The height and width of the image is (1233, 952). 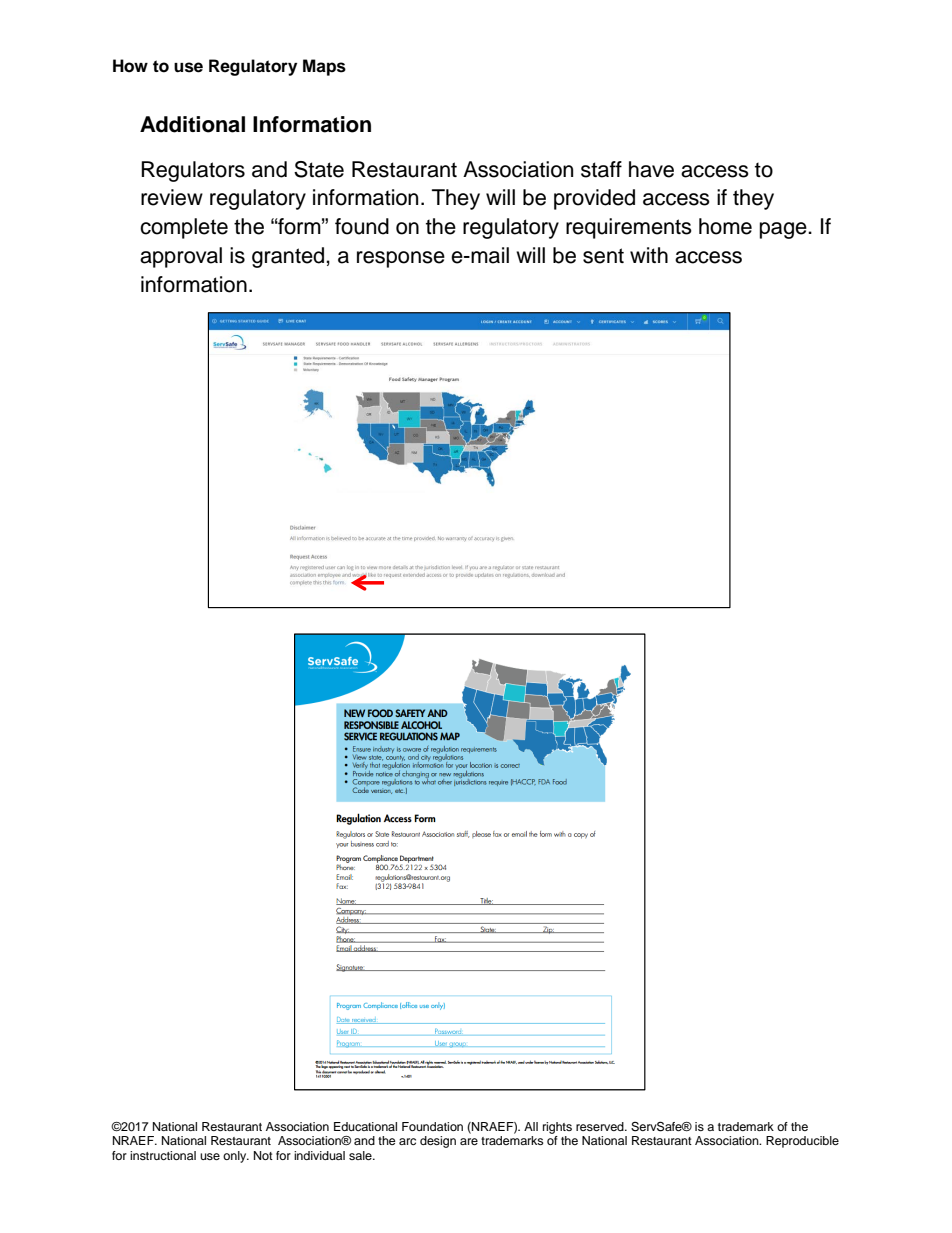 What do you see at coordinates (651, 169) in the image?
I see `have` at bounding box center [651, 169].
